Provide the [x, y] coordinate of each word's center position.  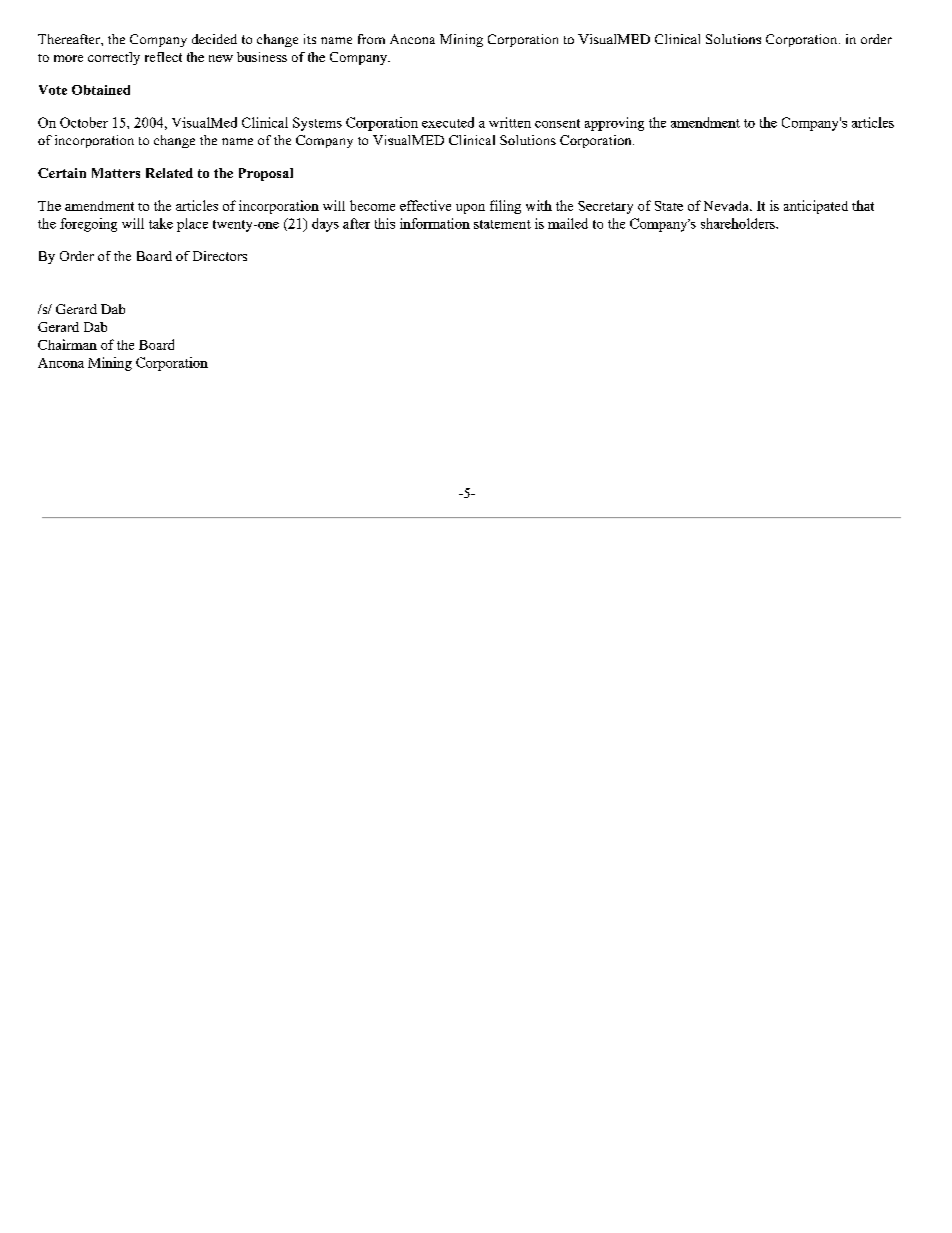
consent [557, 123]
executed [448, 122]
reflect [163, 57]
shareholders [739, 223]
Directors [220, 256]
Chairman [67, 344]
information [435, 223]
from [371, 39]
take [161, 223]
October [84, 122]
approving [614, 124]
